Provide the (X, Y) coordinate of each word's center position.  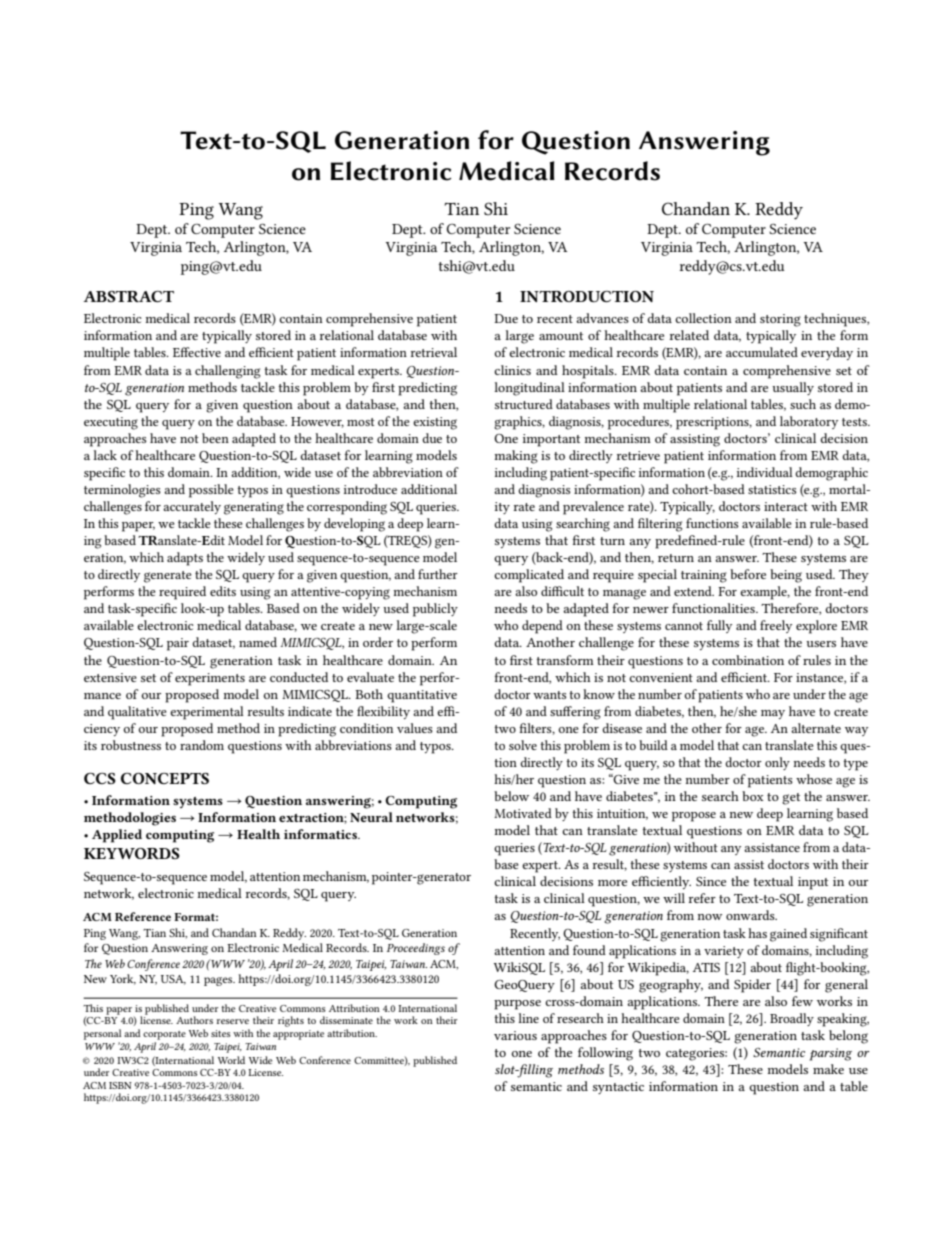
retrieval (433, 352)
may (773, 714)
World (231, 1060)
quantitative (422, 696)
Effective (197, 352)
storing (780, 320)
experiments (210, 679)
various (515, 1035)
